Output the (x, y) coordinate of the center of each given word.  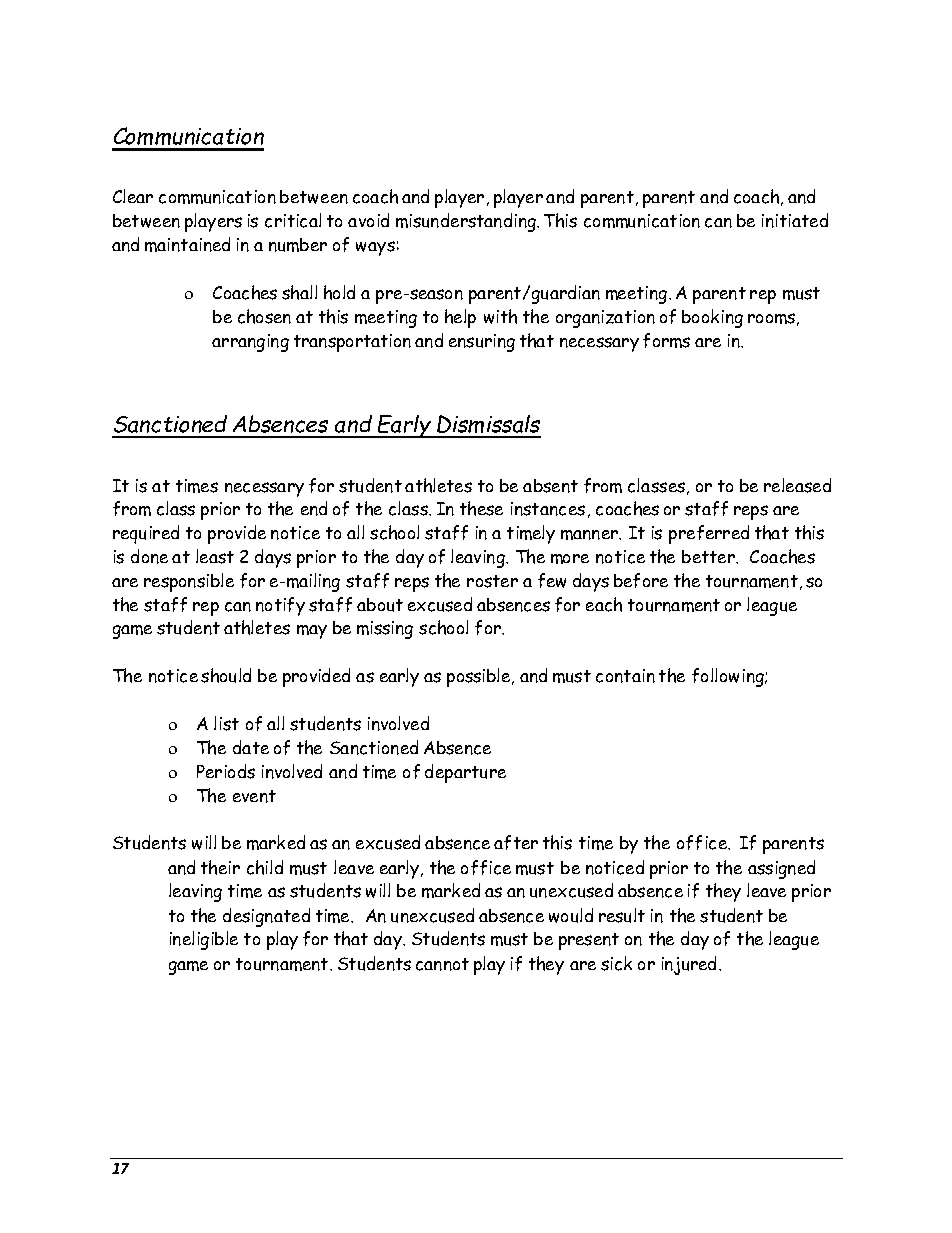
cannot (442, 964)
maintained (187, 244)
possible (480, 677)
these (481, 508)
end (314, 508)
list (226, 723)
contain (625, 676)
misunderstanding (467, 222)
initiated (795, 220)
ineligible (204, 940)
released (797, 485)
